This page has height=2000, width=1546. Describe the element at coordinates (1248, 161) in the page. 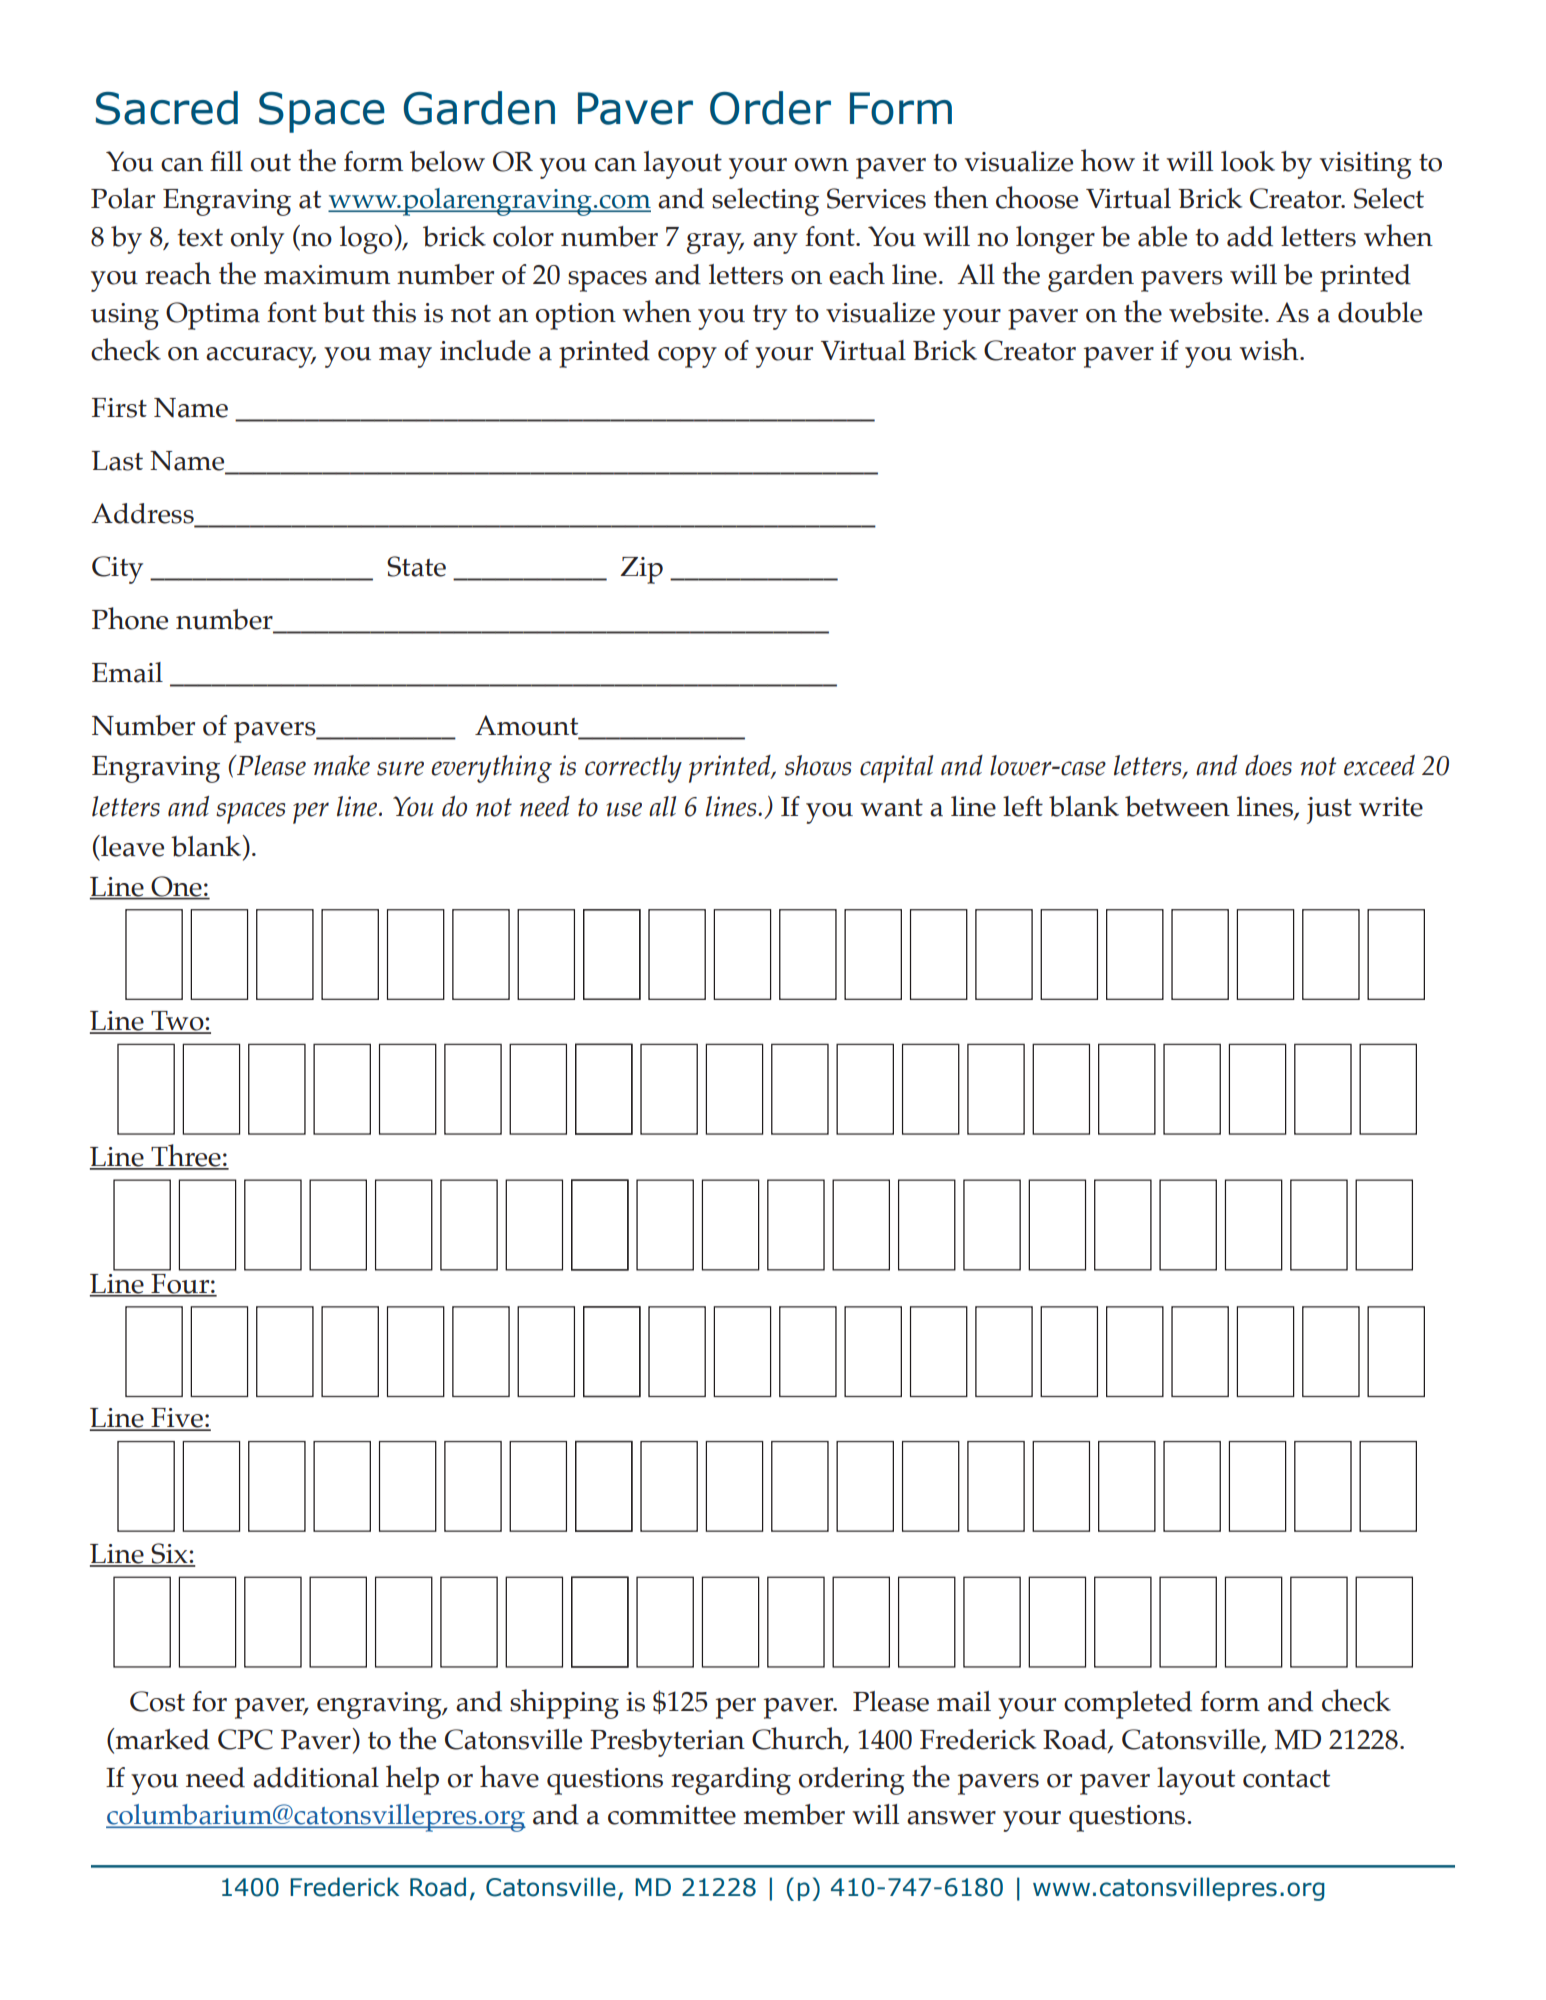

I see `look` at that location.
